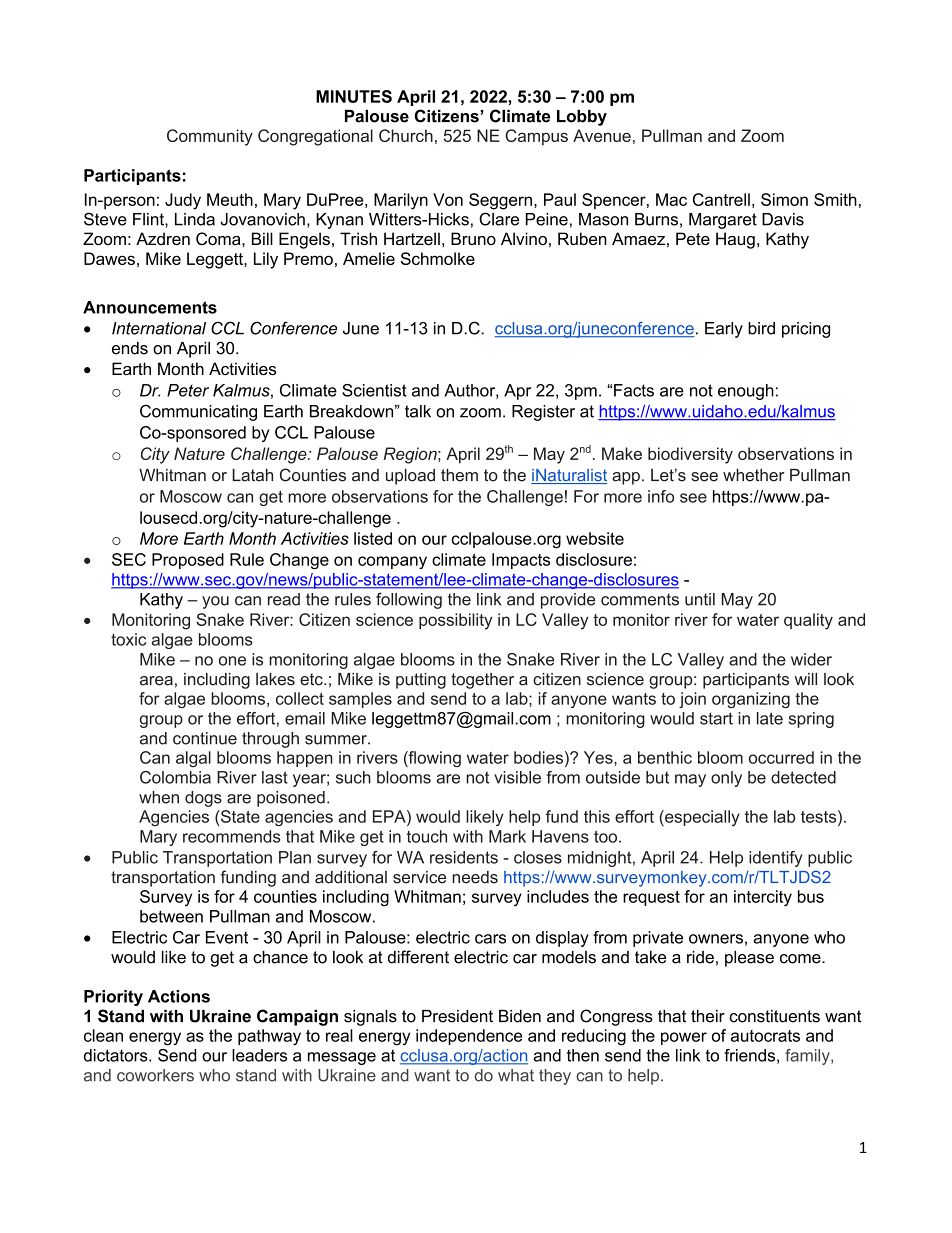  Describe the element at coordinates (746, 392) in the screenshot. I see `enough` at that location.
